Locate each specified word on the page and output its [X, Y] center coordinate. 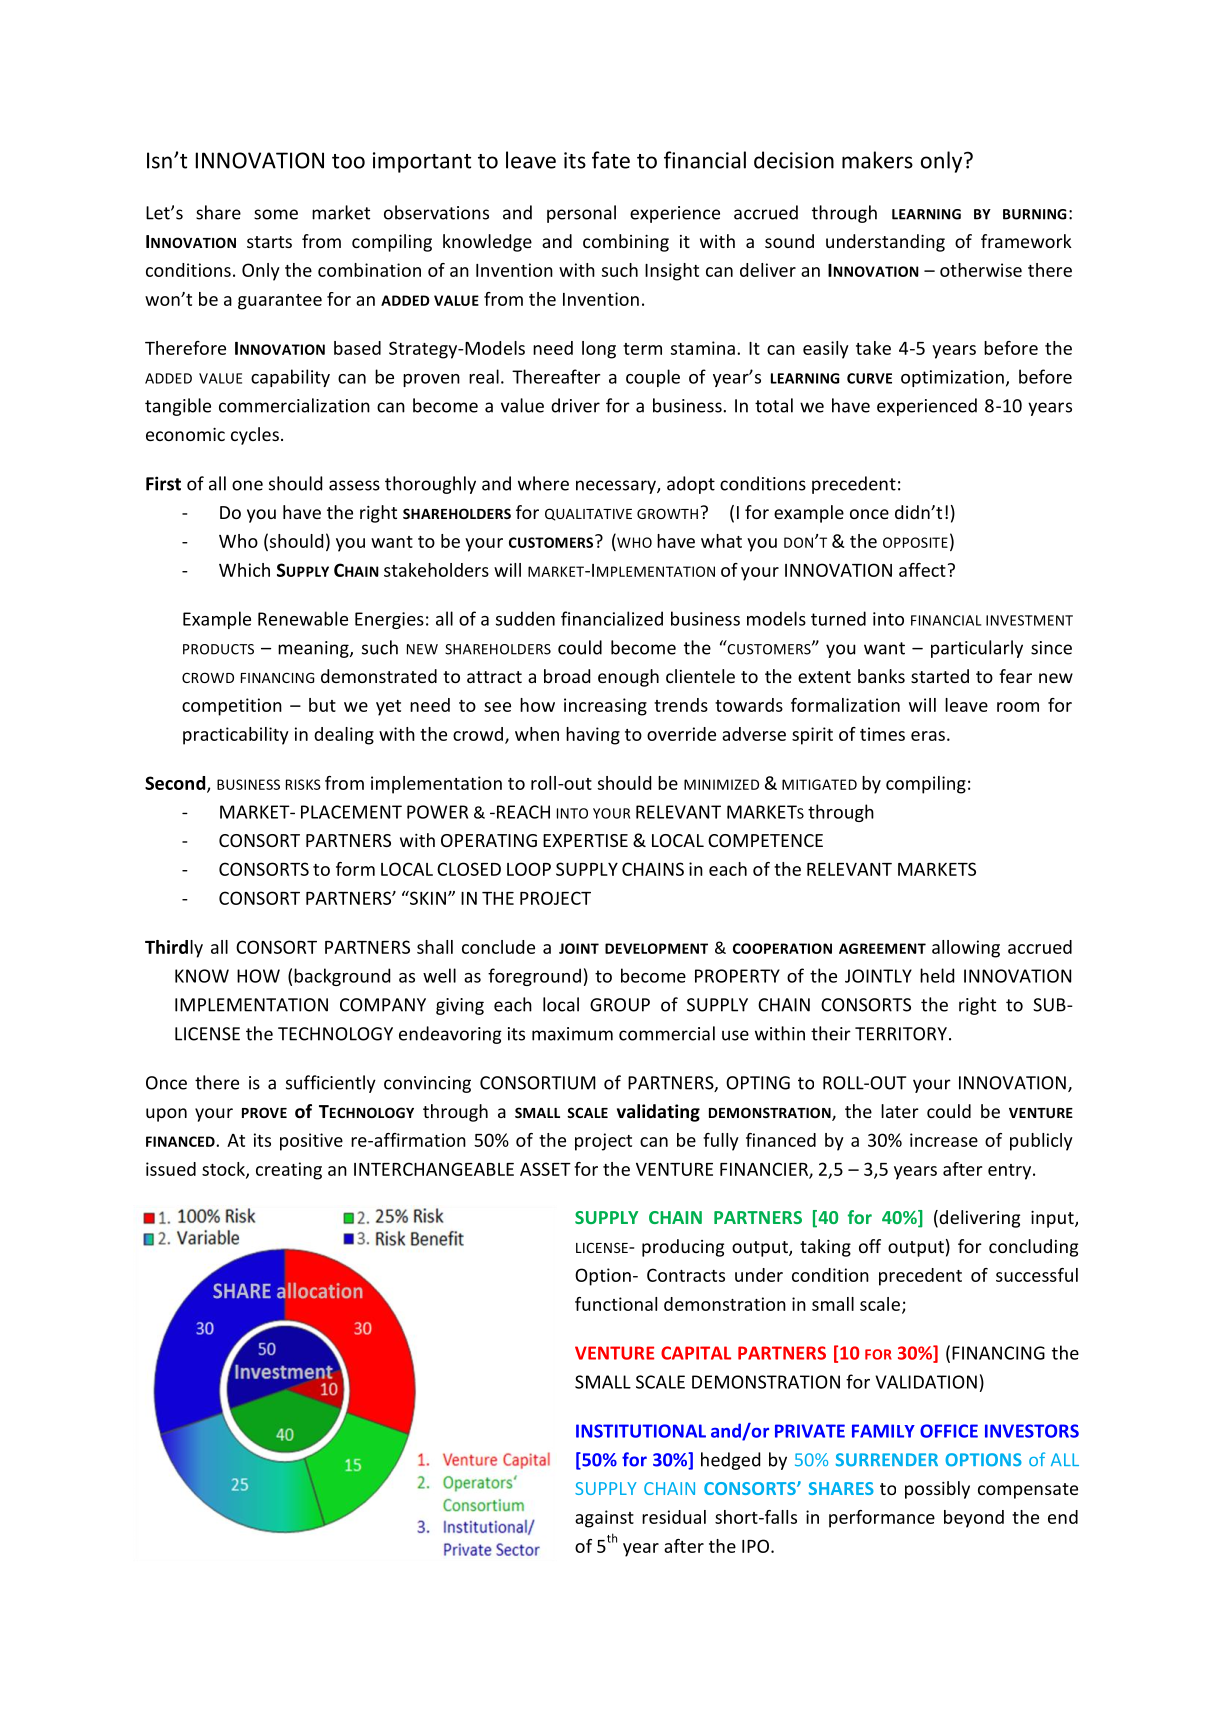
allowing [966, 949]
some [276, 214]
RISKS [303, 784]
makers [877, 160]
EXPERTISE [585, 840]
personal [581, 214]
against [604, 1519]
